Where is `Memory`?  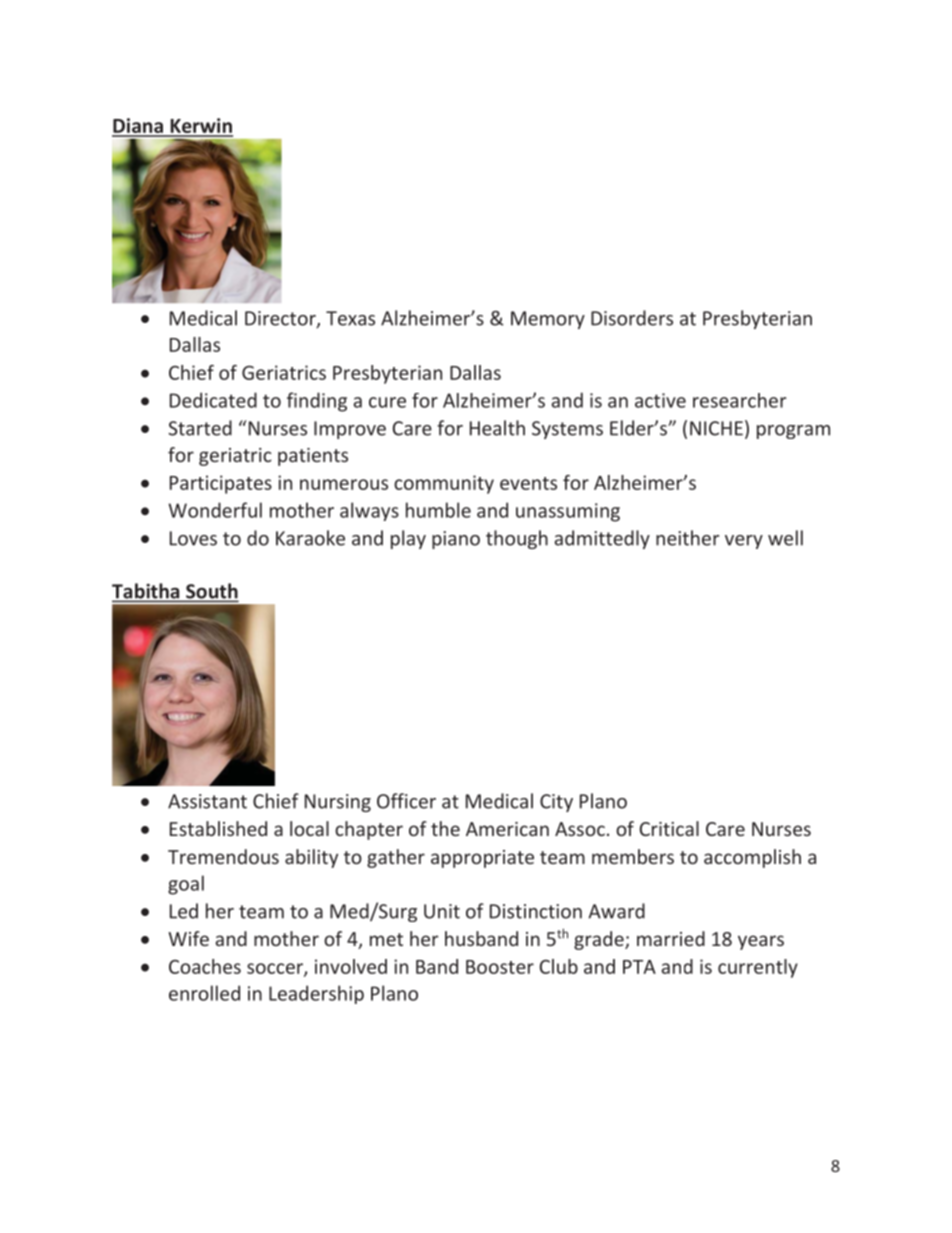
Memory is located at coordinates (548, 320).
